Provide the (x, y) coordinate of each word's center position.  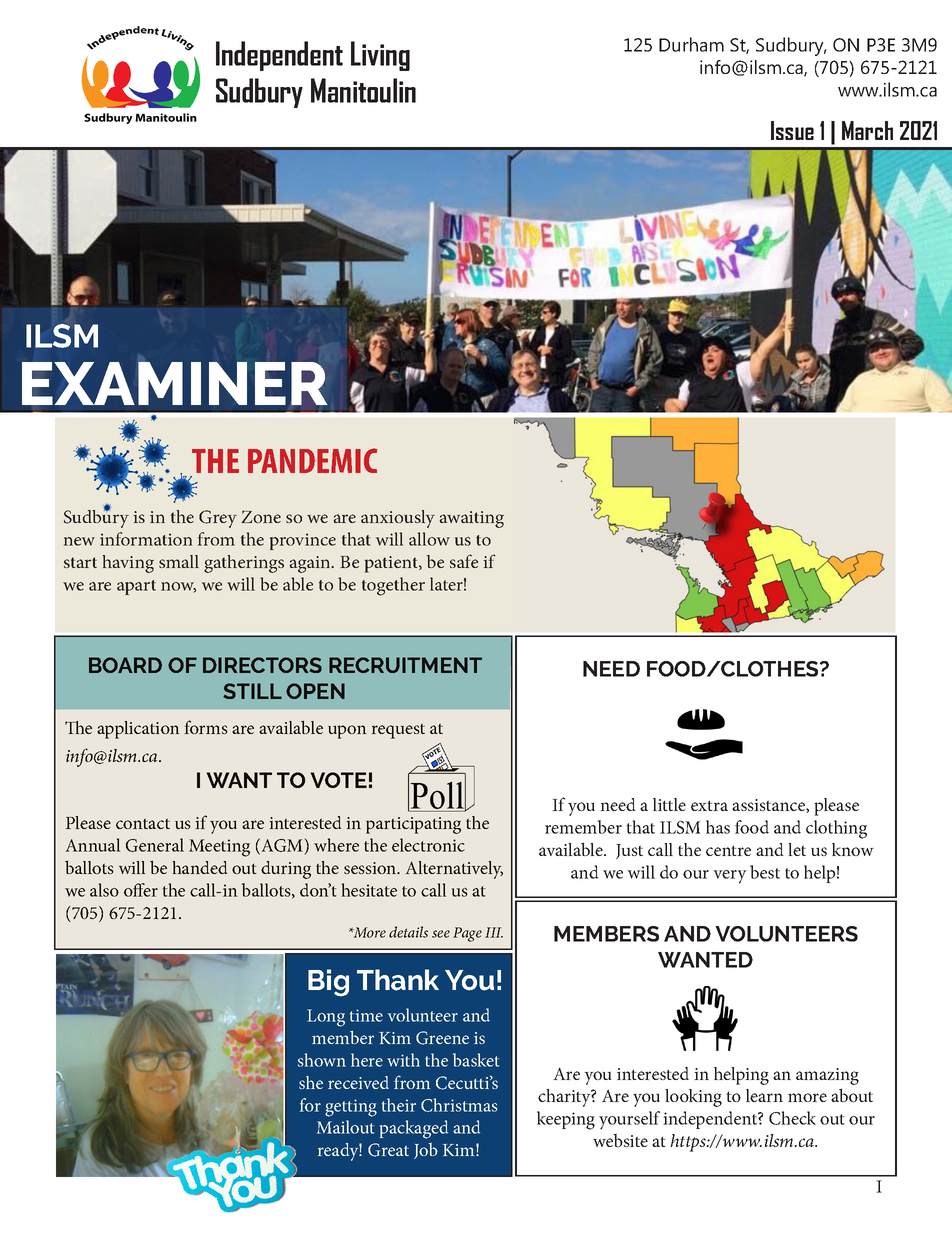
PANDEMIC (313, 460)
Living (380, 56)
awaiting (472, 519)
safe (464, 561)
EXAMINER (175, 383)
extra (709, 805)
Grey (218, 519)
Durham (691, 44)
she (311, 1082)
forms (206, 727)
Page (467, 934)
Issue (792, 130)
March (867, 130)
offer (141, 890)
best (765, 872)
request (398, 731)
